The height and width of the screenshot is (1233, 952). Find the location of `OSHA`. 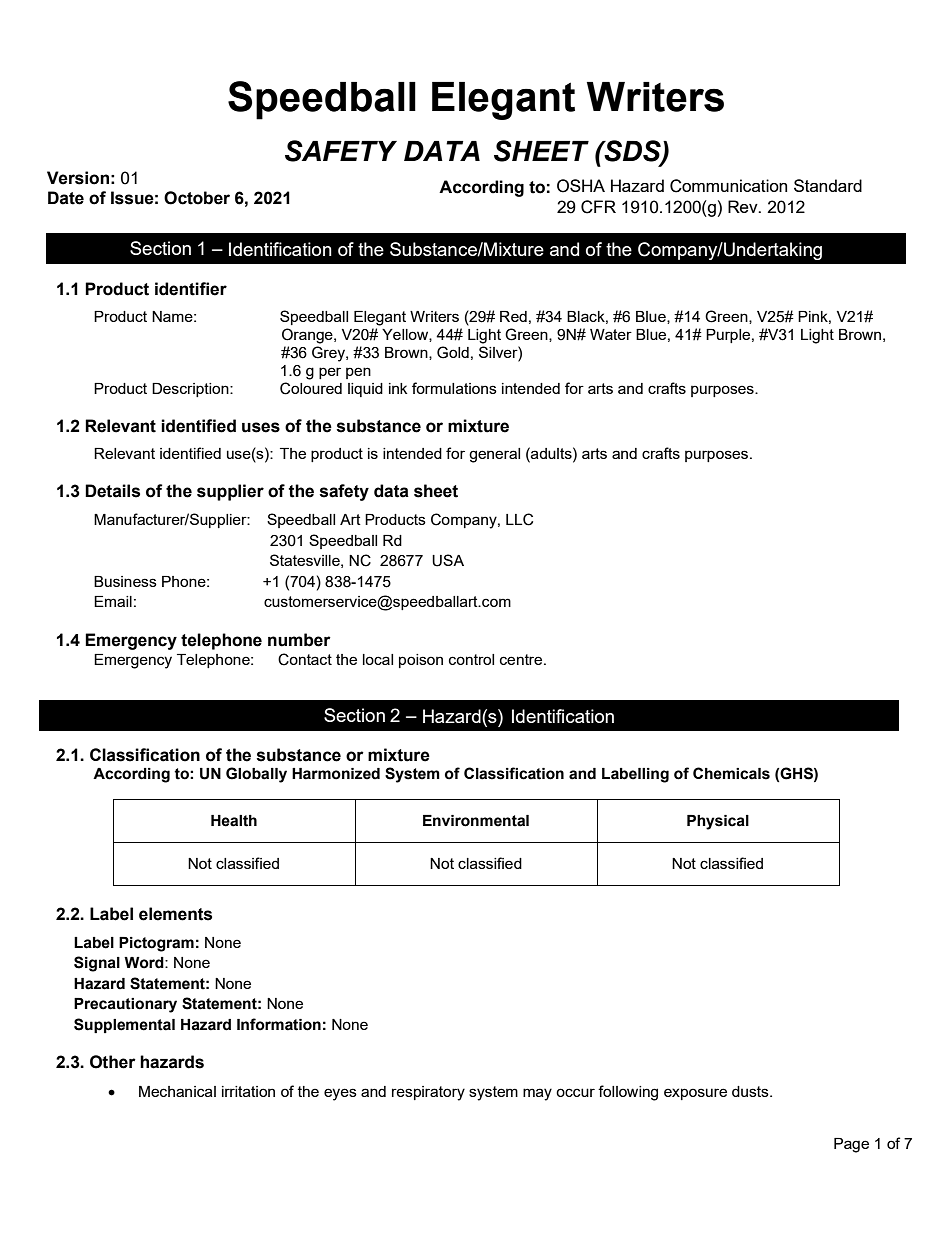

OSHA is located at coordinates (581, 186).
